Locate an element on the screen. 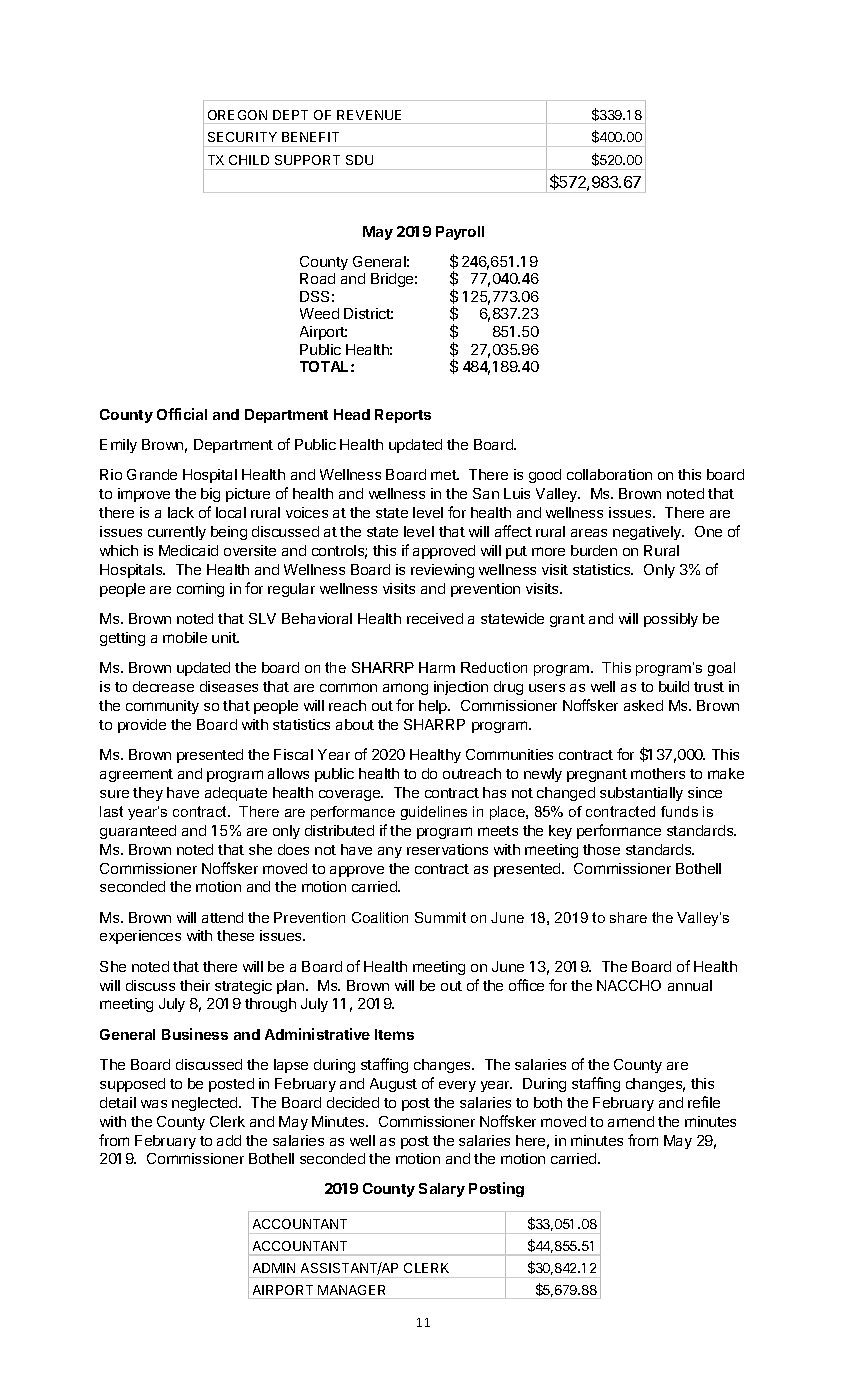 This screenshot has width=849, height=1400. their is located at coordinates (195, 985).
